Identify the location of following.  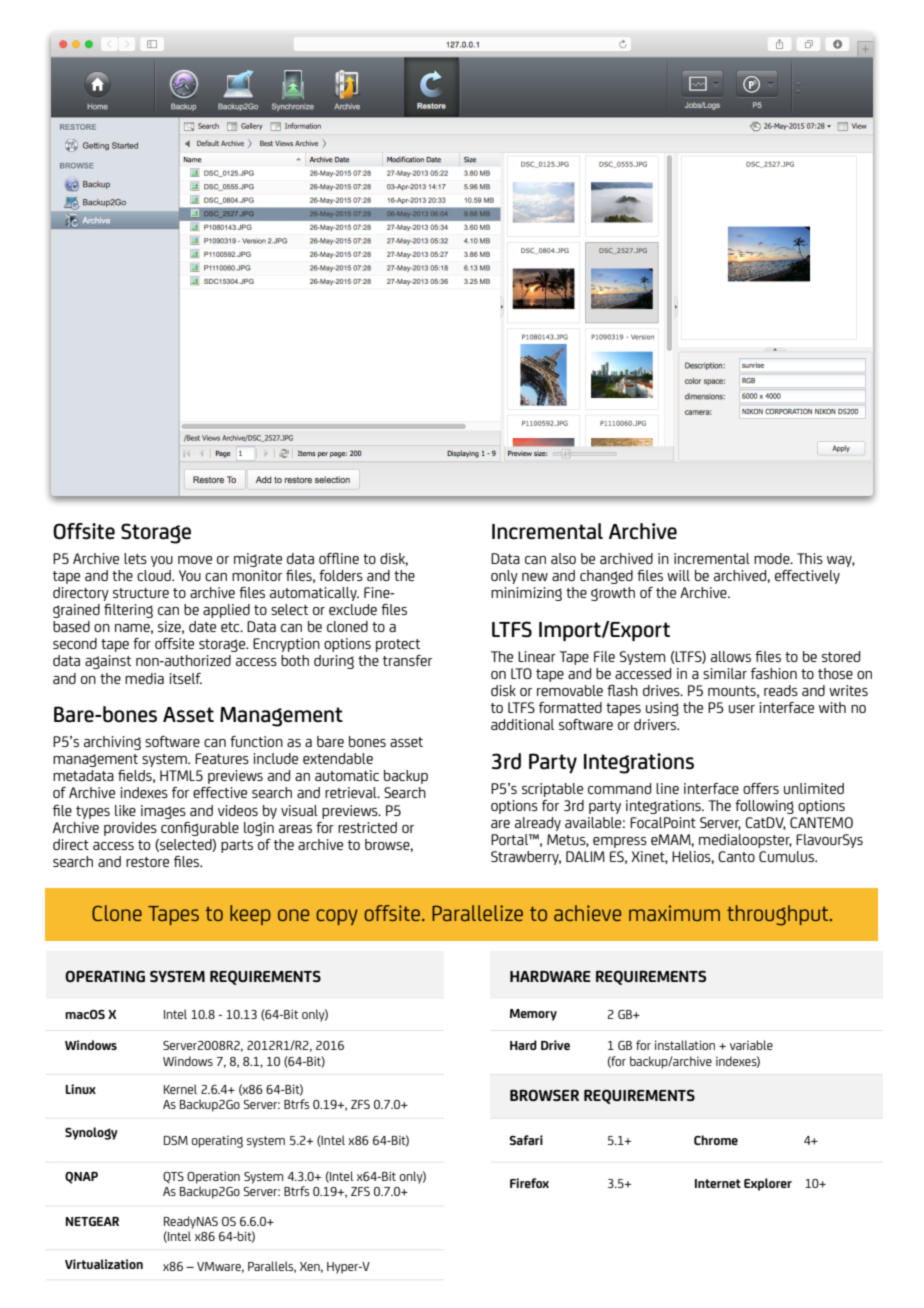
(764, 807).
